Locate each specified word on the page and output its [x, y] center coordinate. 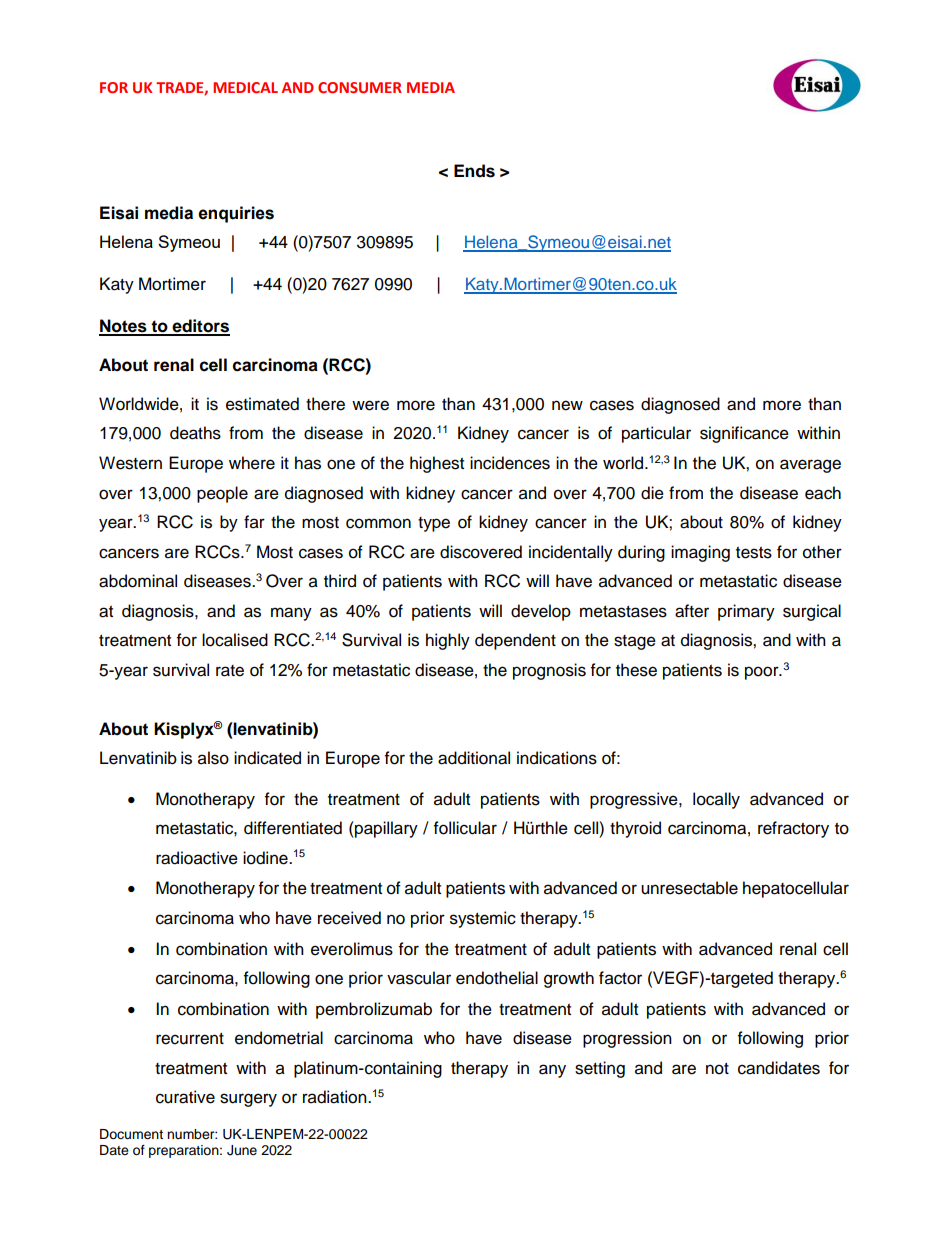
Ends [474, 171]
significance [744, 434]
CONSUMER [360, 87]
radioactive [197, 858]
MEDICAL [245, 87]
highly [448, 641]
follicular [465, 828]
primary [746, 612]
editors [200, 327]
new [567, 405]
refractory [793, 829]
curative [185, 1097]
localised [235, 640]
